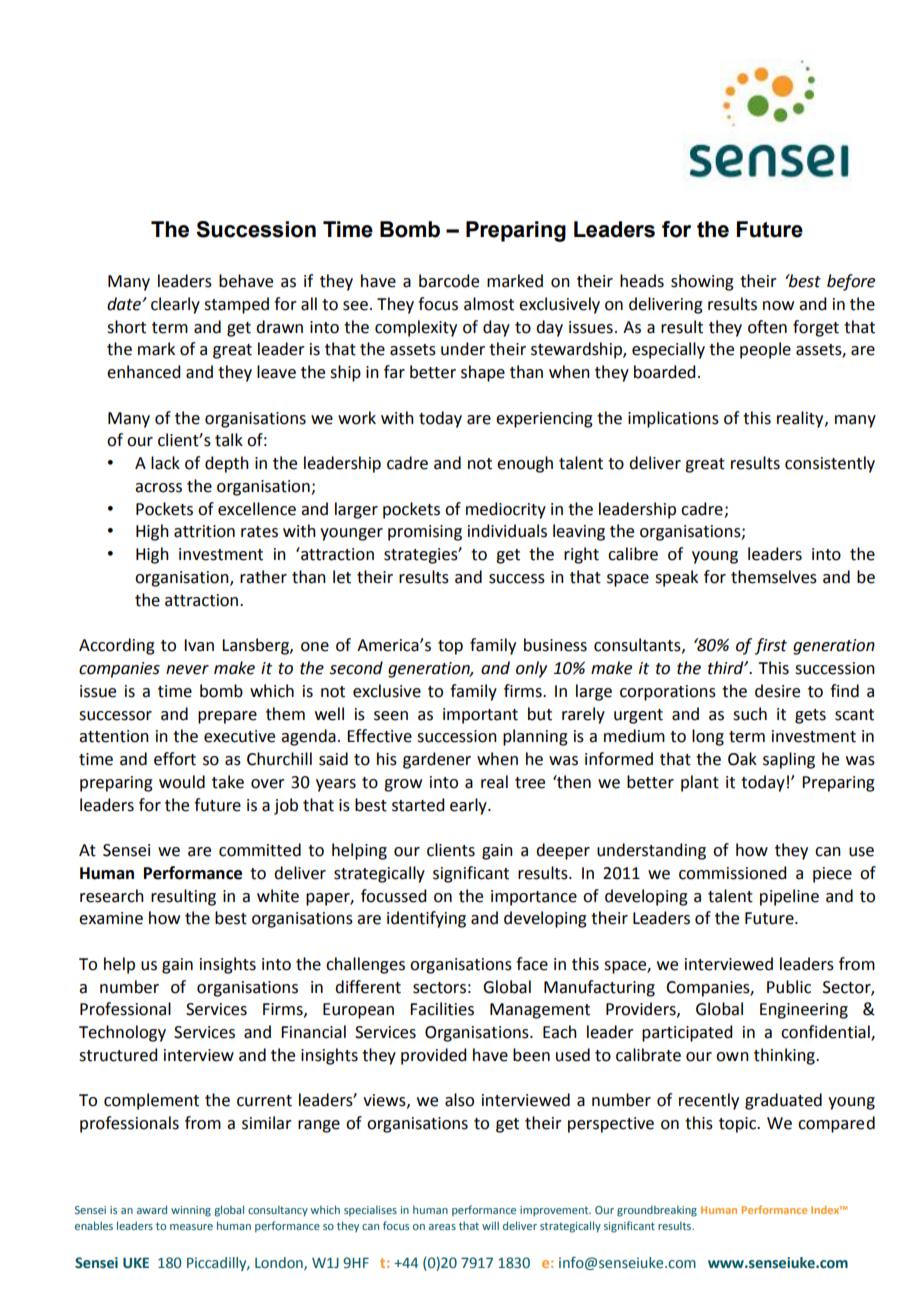 This screenshot has height=1308, width=924. What do you see at coordinates (426, 919) in the screenshot?
I see `identifying` at bounding box center [426, 919].
